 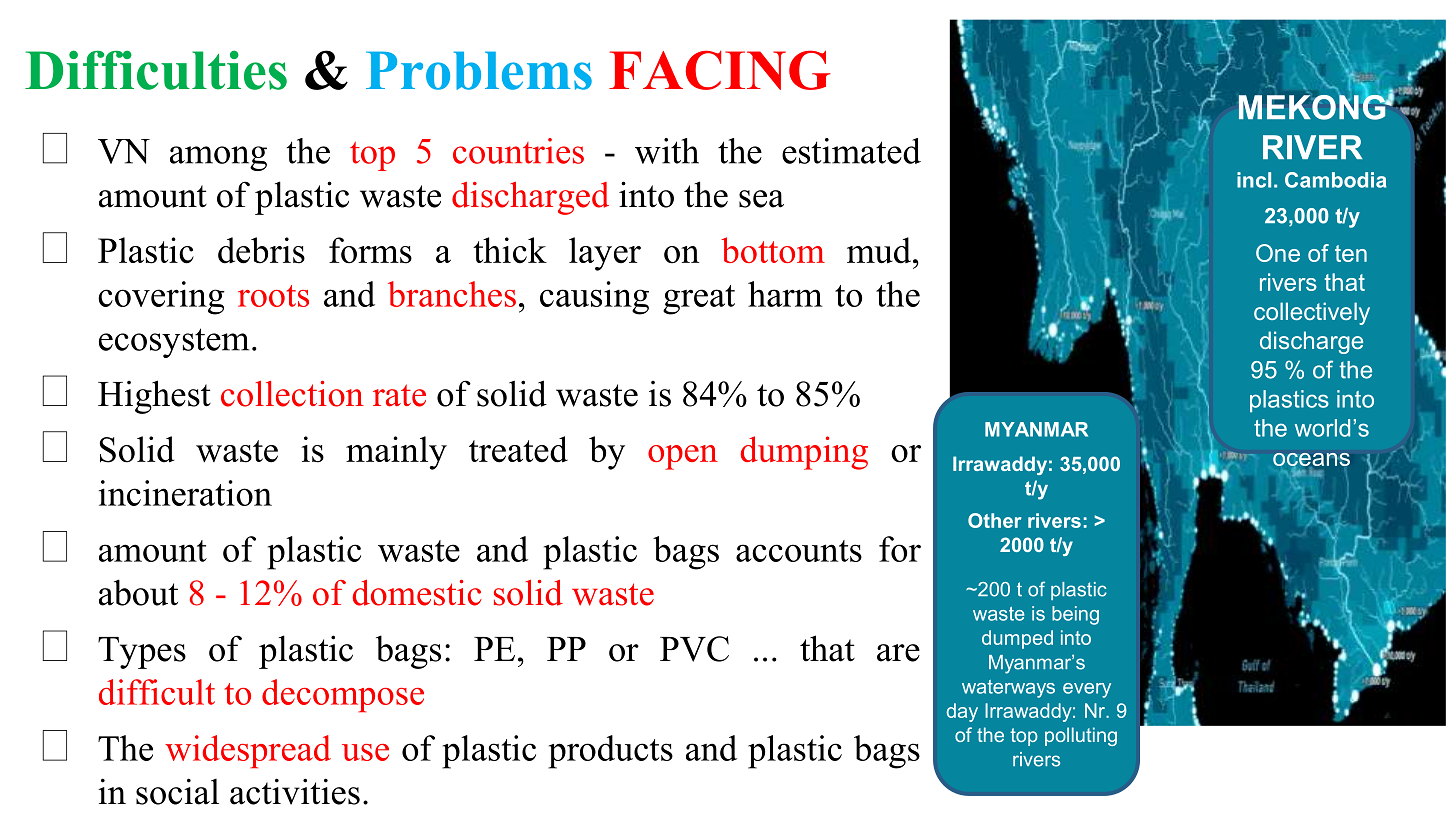 I want to click on One, so click(x=1278, y=253).
